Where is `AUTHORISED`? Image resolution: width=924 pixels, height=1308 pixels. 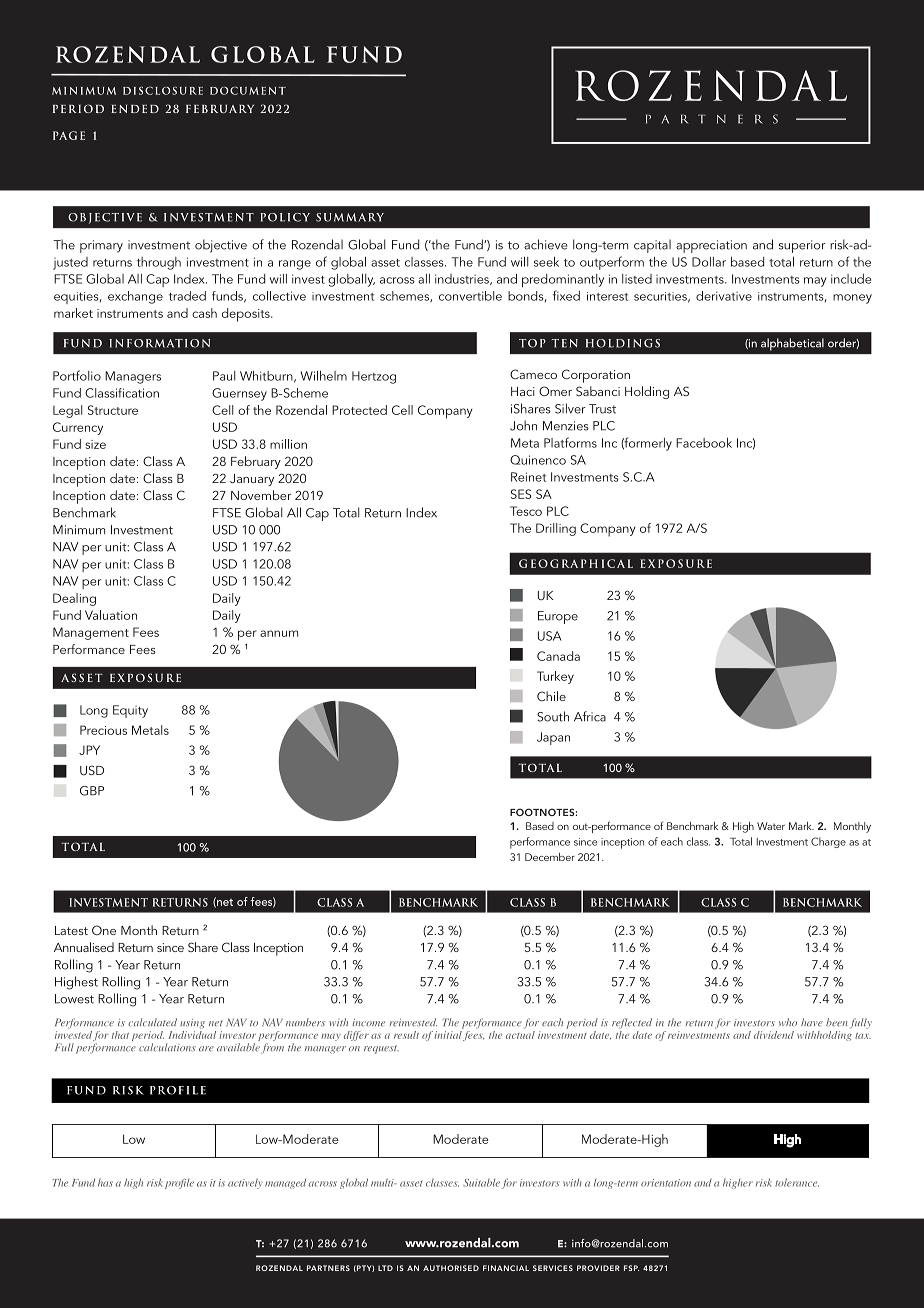 AUTHORISED is located at coordinates (451, 1268).
